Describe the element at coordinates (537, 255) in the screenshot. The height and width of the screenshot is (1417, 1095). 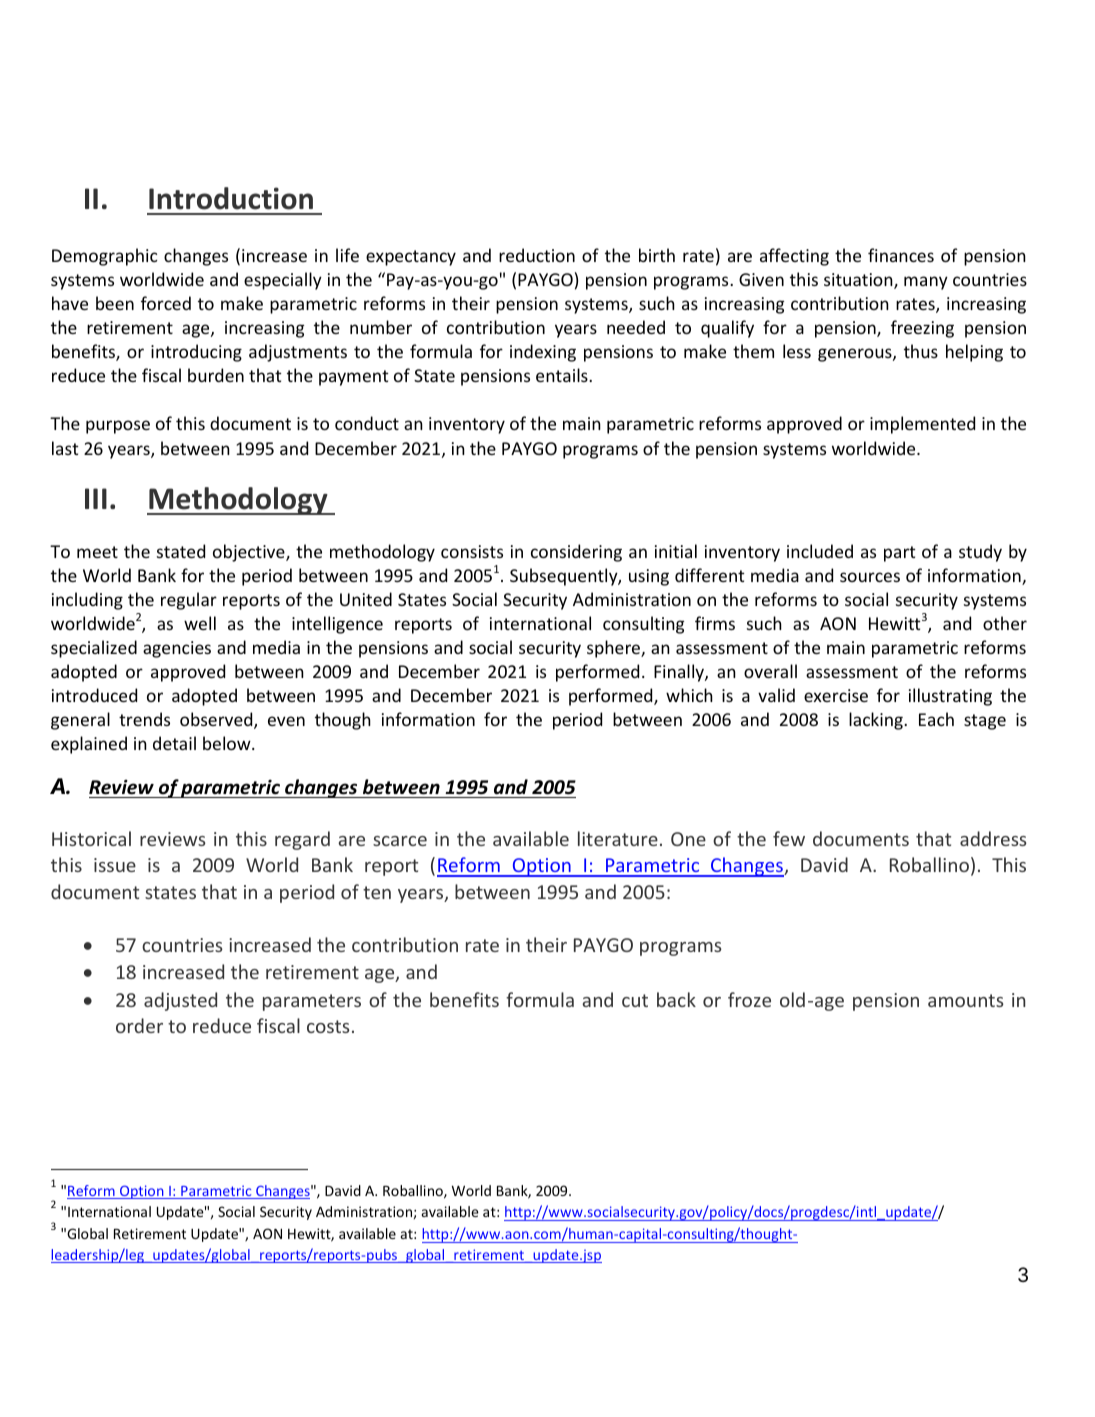
I see `reduction` at that location.
